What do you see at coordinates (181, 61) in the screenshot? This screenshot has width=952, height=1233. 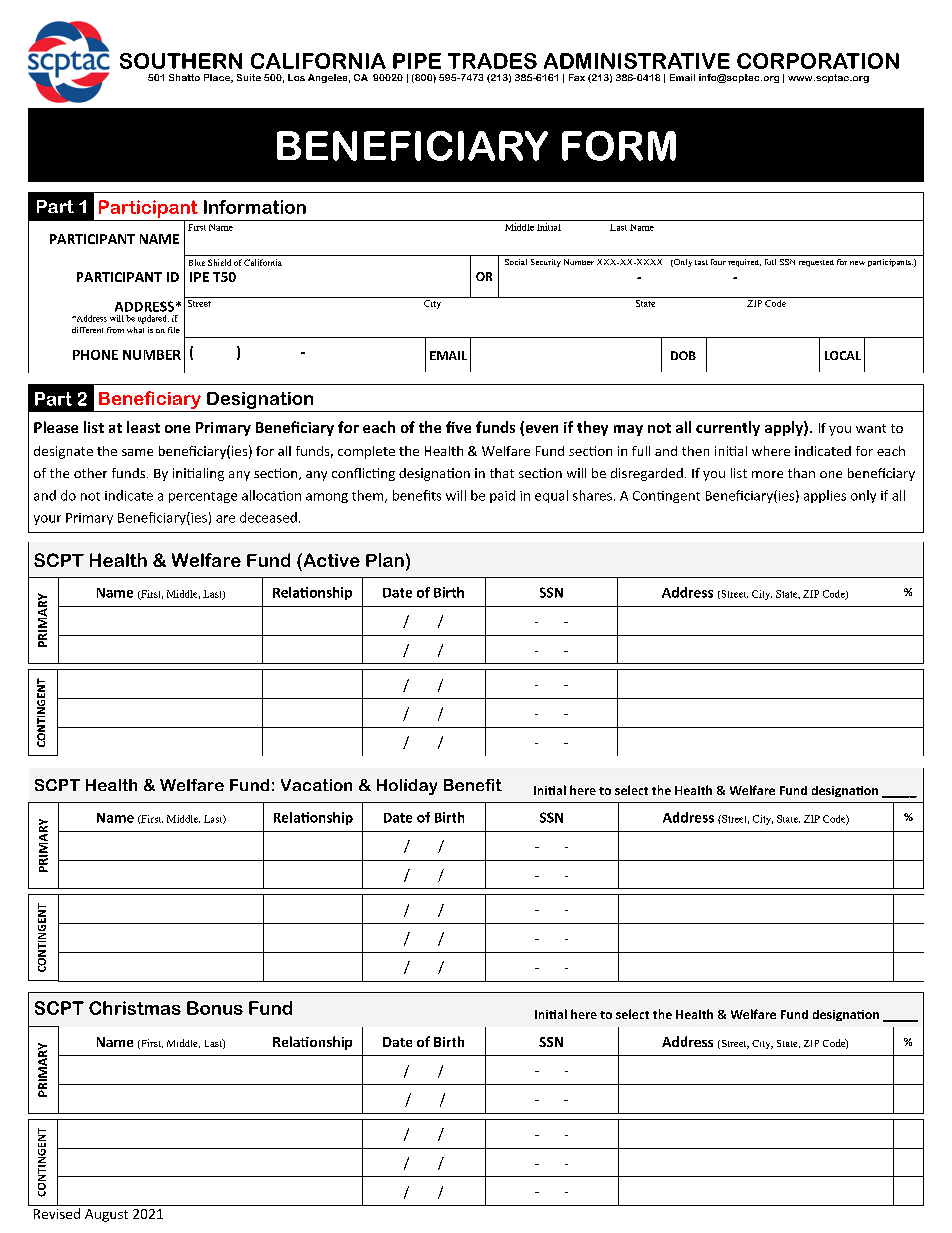 I see `SOUTHERN` at bounding box center [181, 61].
